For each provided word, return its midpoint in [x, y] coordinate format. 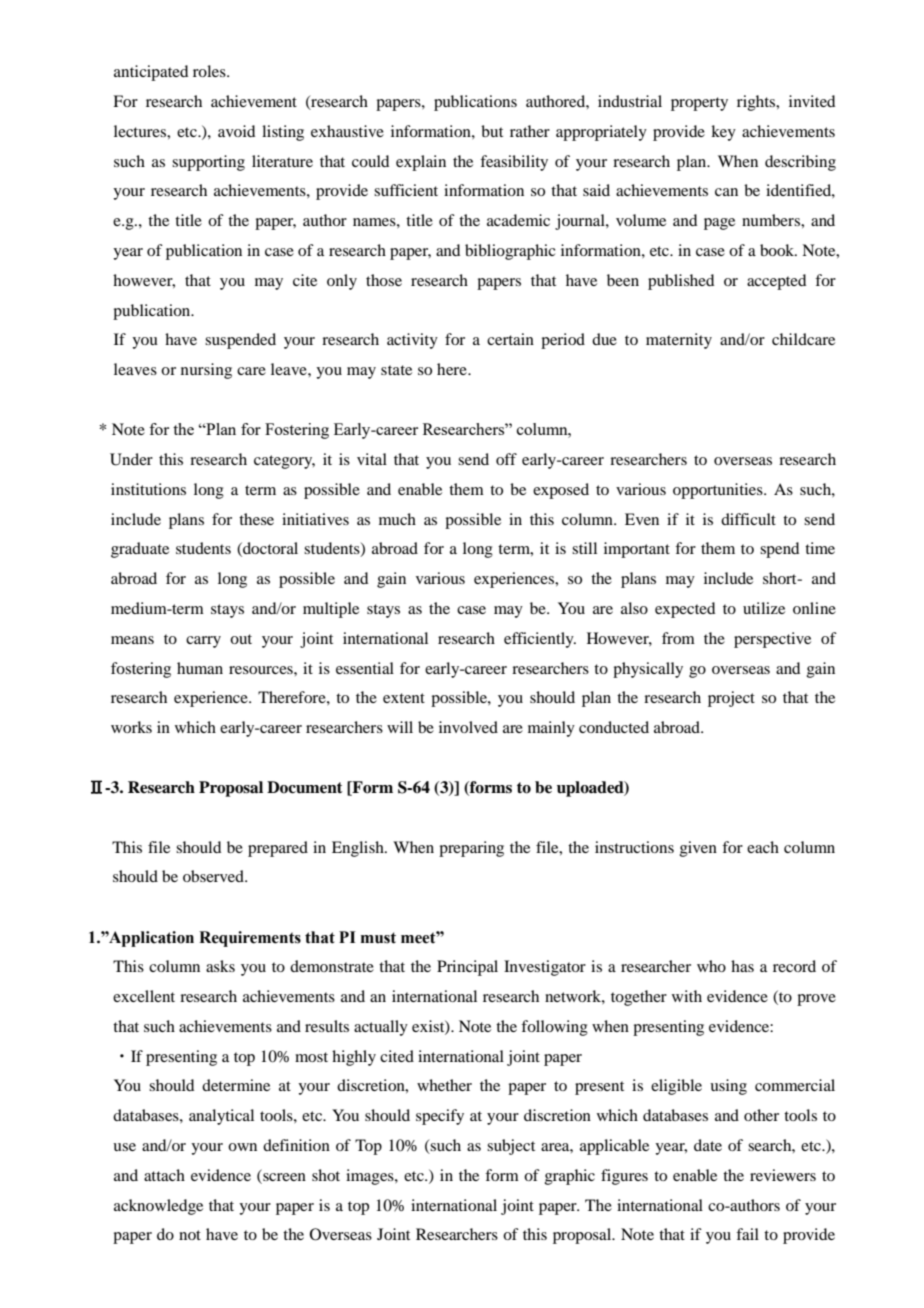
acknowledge [158, 1207]
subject [511, 1147]
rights [757, 103]
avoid [236, 131]
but [492, 131]
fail [747, 1234]
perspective [772, 640]
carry [203, 642]
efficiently [540, 640]
